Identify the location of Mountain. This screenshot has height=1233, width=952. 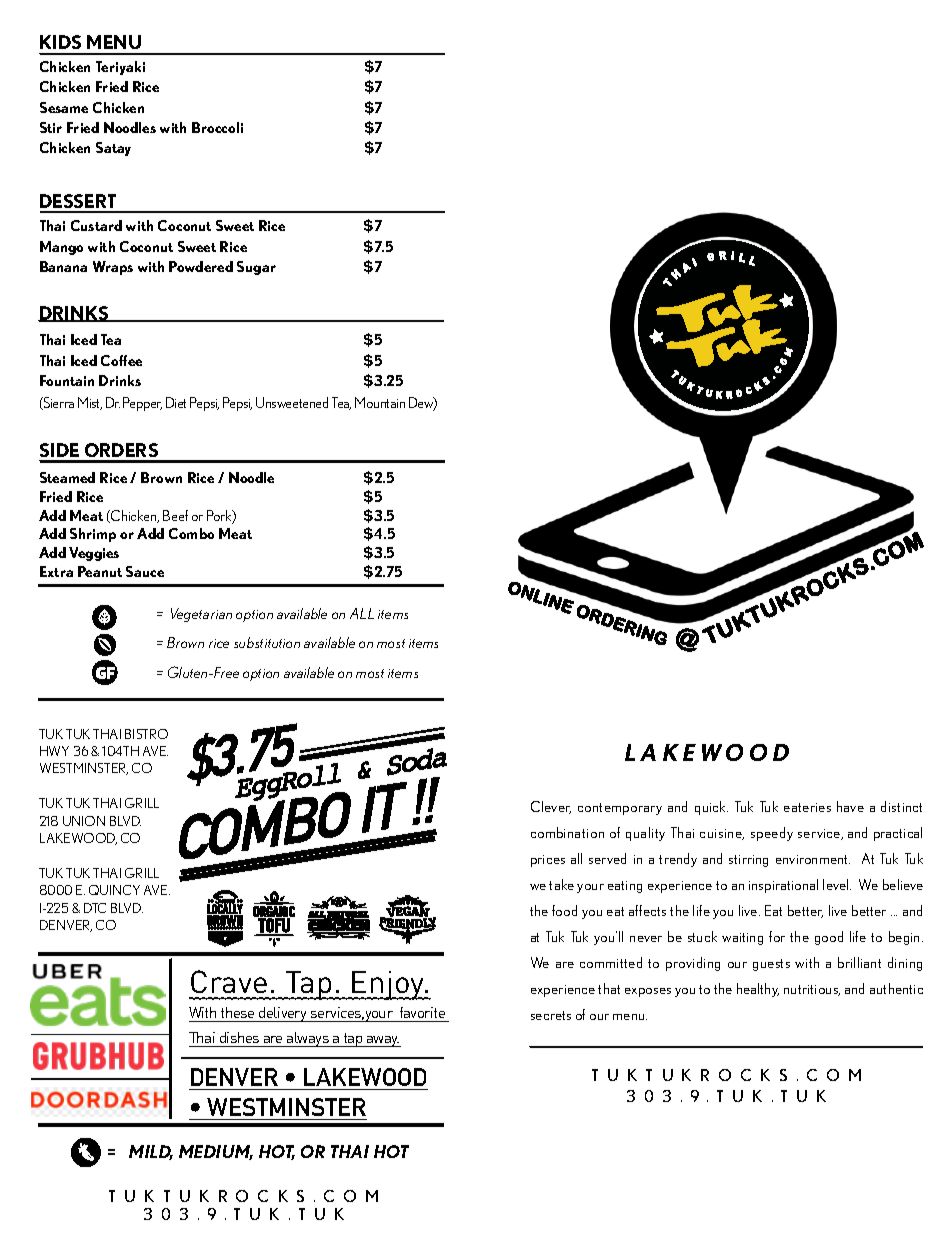
(380, 402).
